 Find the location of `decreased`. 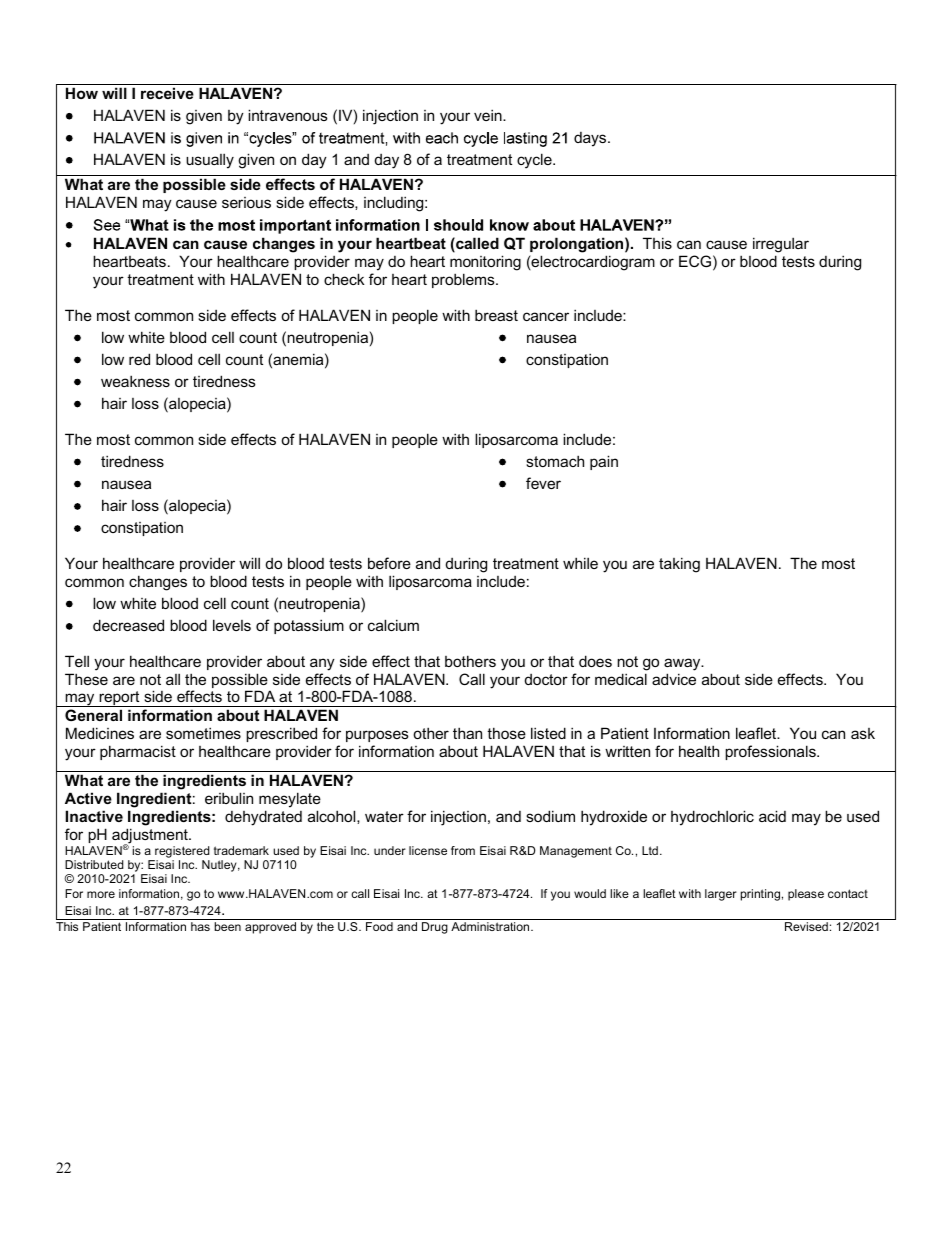

decreased is located at coordinates (128, 625).
